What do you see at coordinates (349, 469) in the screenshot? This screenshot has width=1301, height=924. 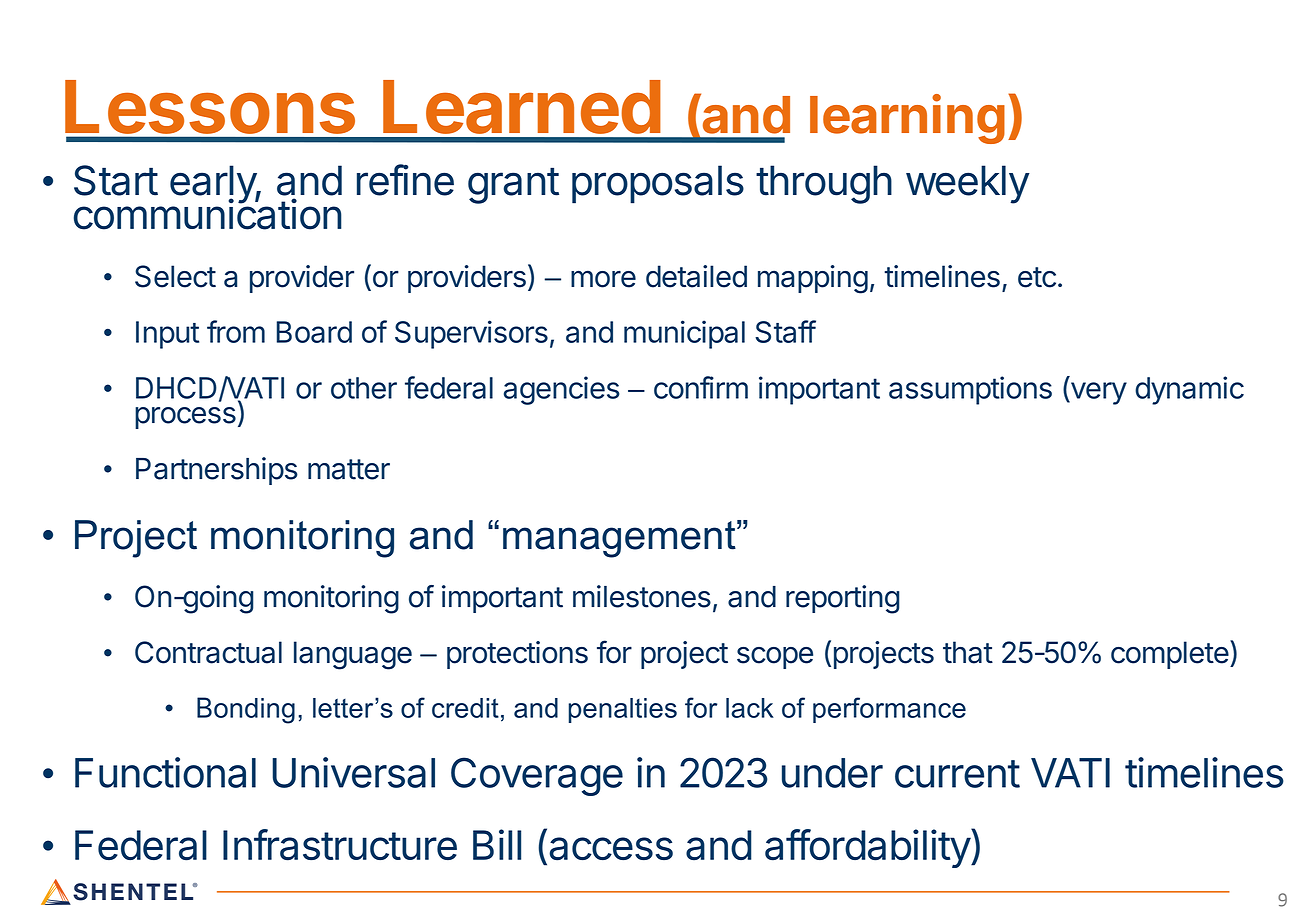 I see `matter` at bounding box center [349, 469].
